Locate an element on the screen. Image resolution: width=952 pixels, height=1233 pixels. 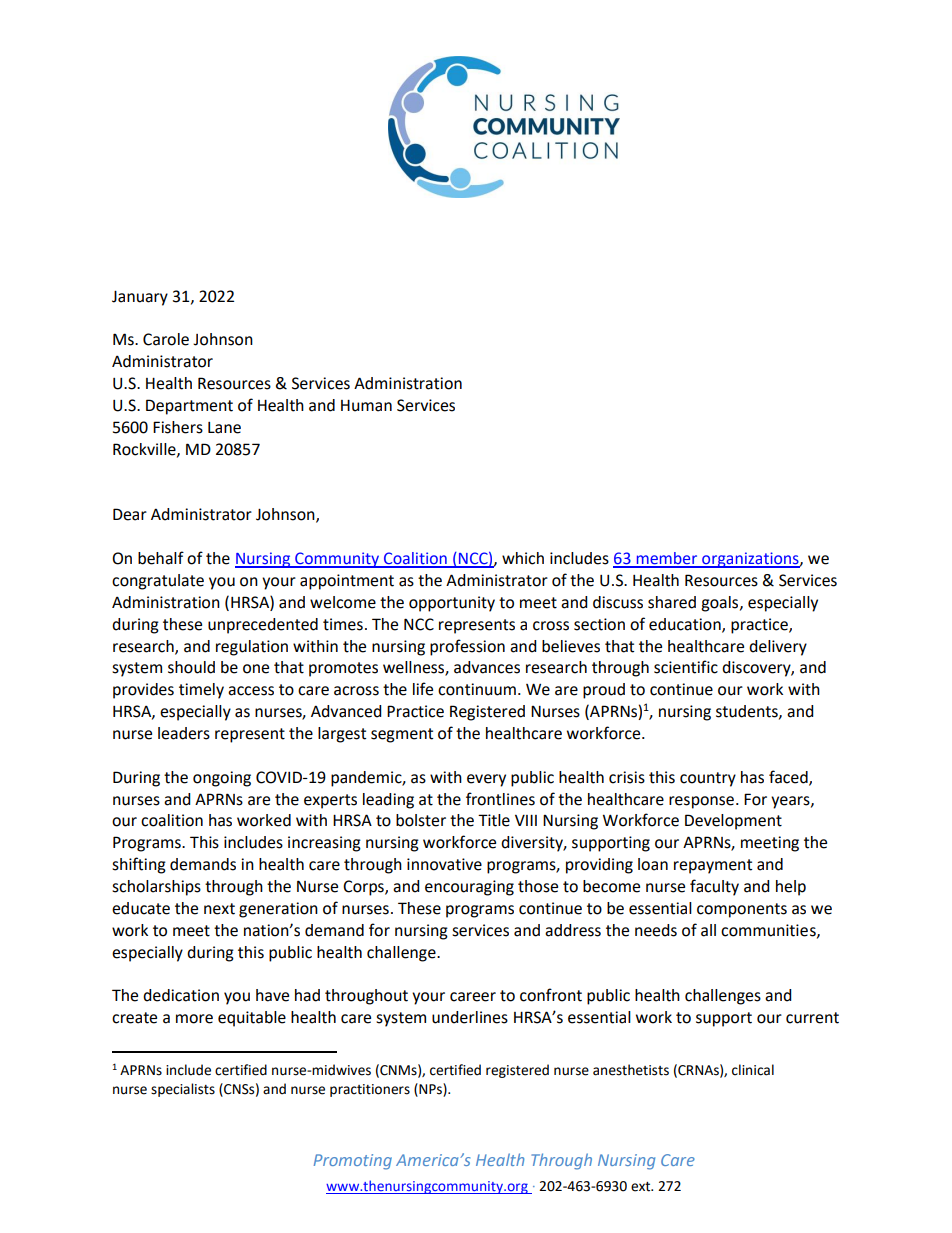
underlines is located at coordinates (470, 1017).
